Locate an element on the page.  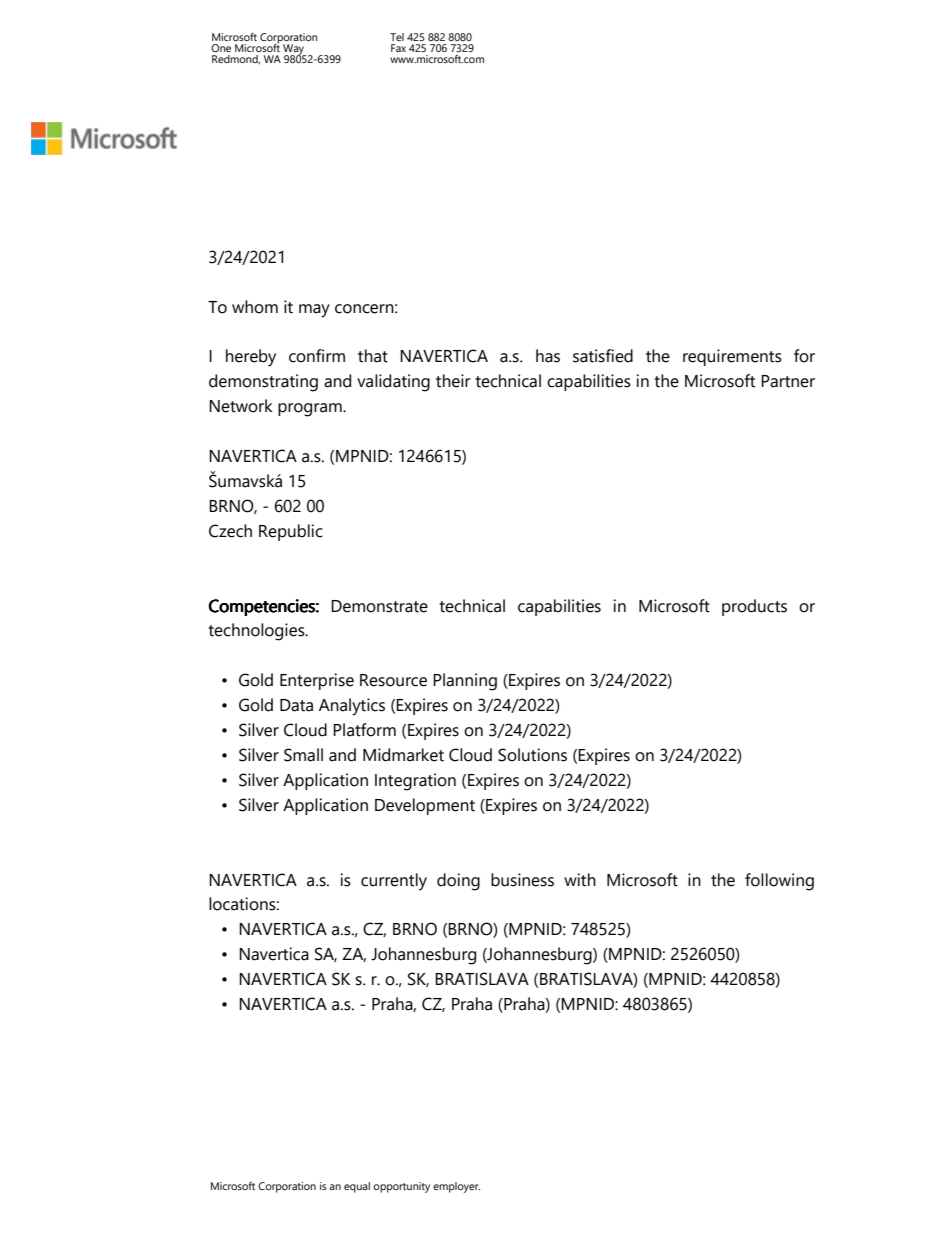
has is located at coordinates (548, 356).
